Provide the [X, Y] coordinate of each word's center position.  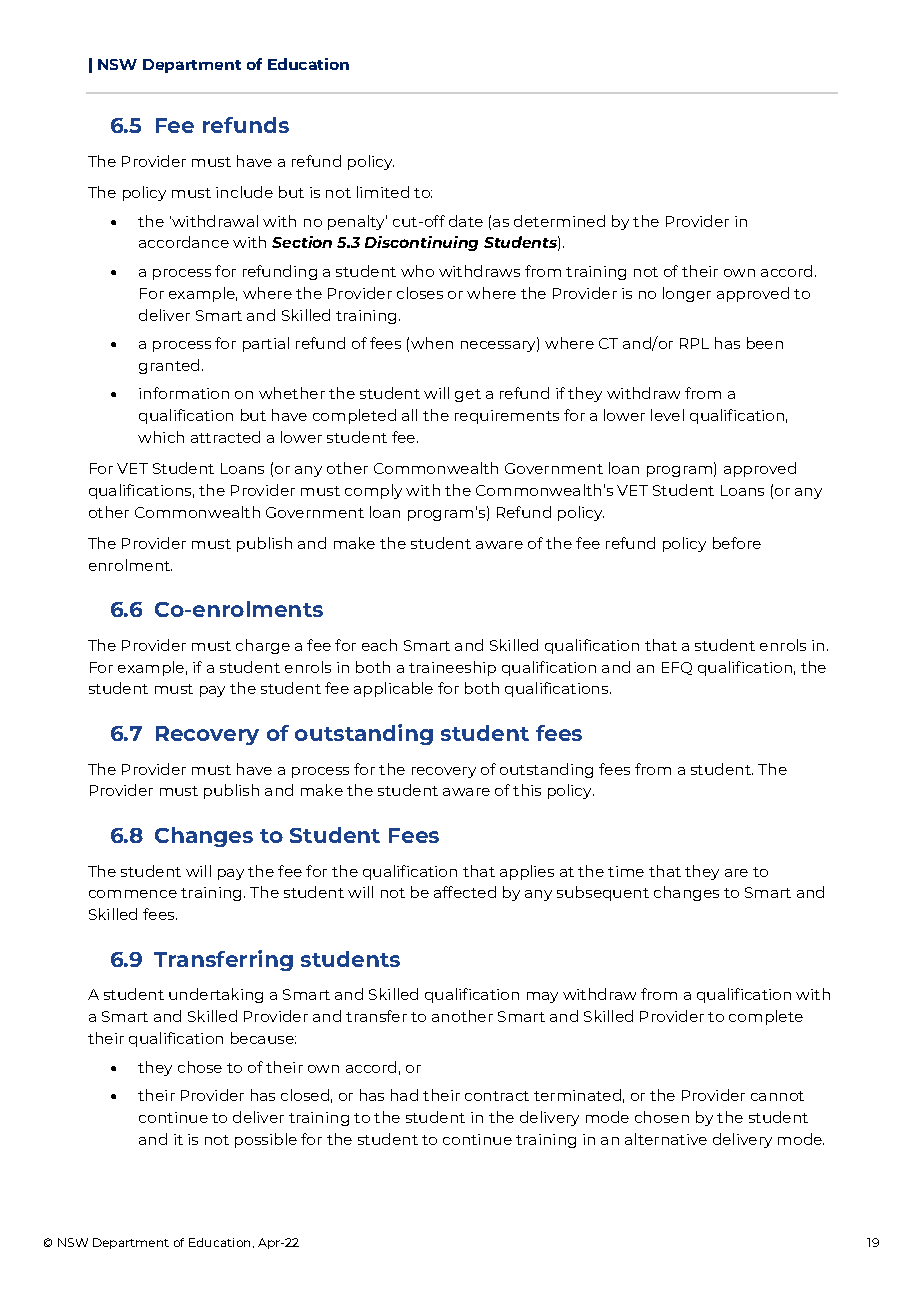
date [466, 221]
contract [497, 1096]
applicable [393, 689]
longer [687, 294]
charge [263, 646]
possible [266, 1140]
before [737, 543]
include [244, 192]
